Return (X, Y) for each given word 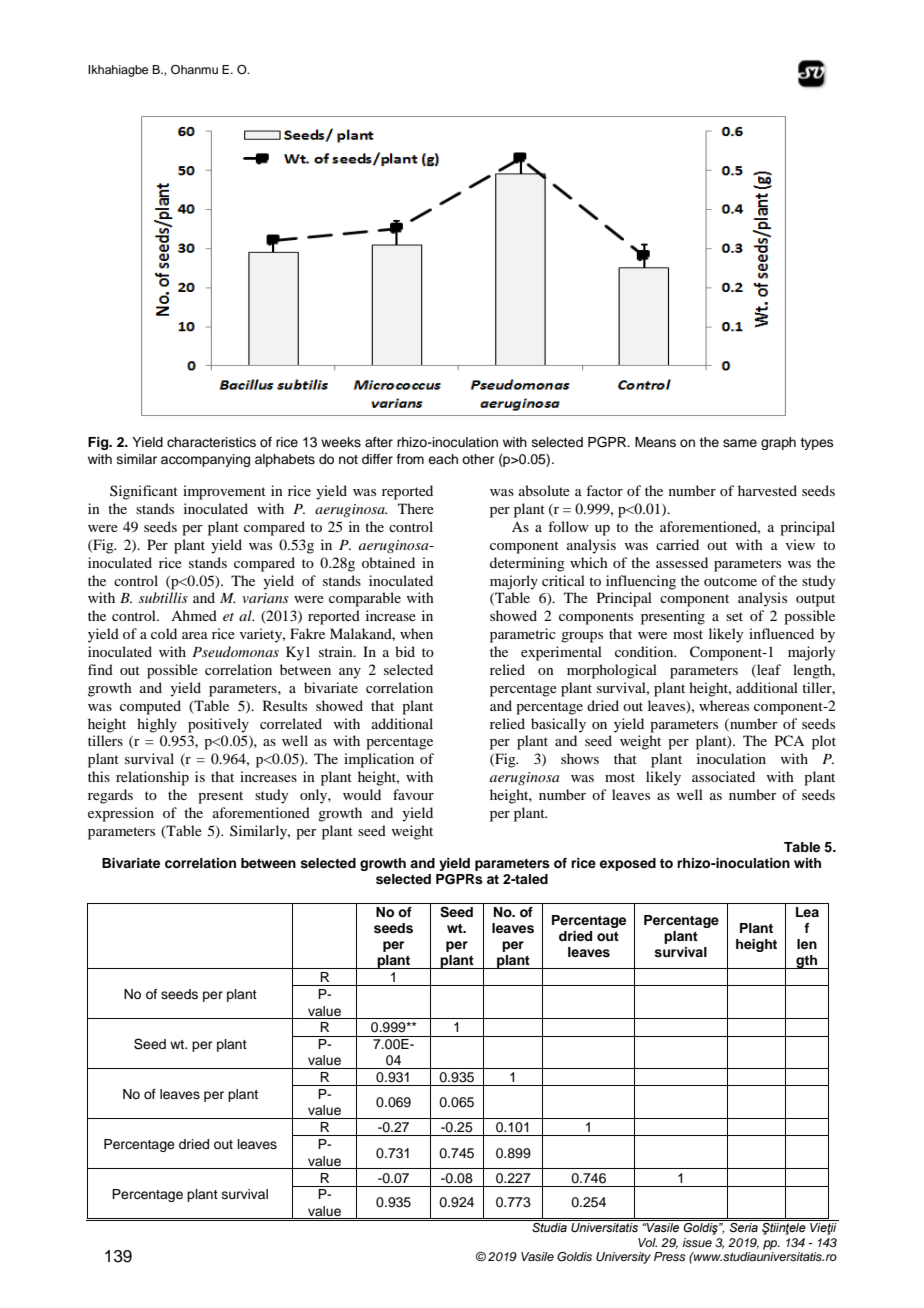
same (740, 443)
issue (697, 1242)
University (623, 1258)
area (195, 635)
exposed (628, 864)
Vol (647, 1242)
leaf (768, 670)
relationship (152, 778)
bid (405, 651)
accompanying (205, 460)
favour (413, 794)
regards (110, 796)
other (478, 459)
